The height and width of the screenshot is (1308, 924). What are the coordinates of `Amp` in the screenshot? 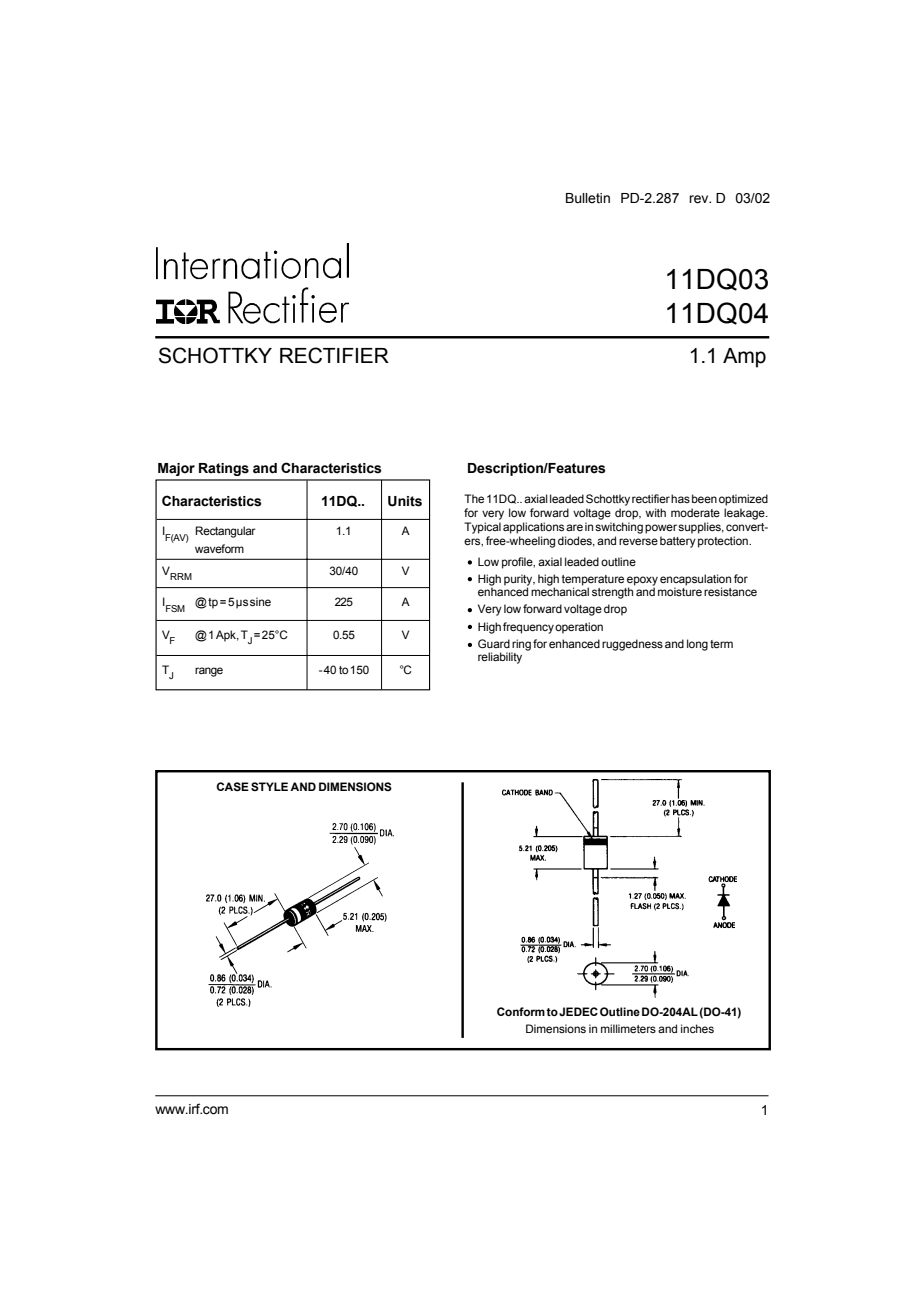 It's located at (744, 358).
